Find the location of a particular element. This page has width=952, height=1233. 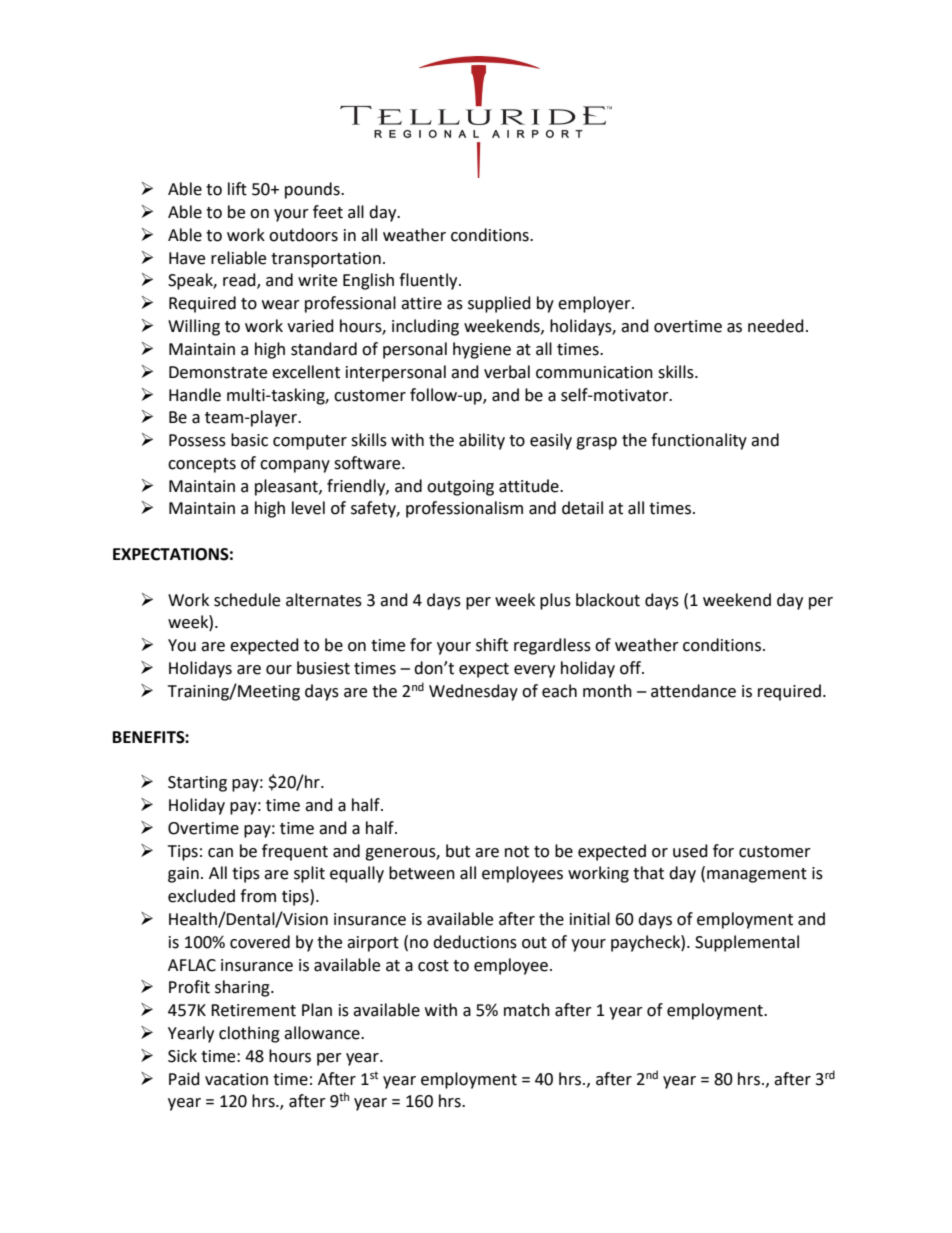

used is located at coordinates (690, 851).
